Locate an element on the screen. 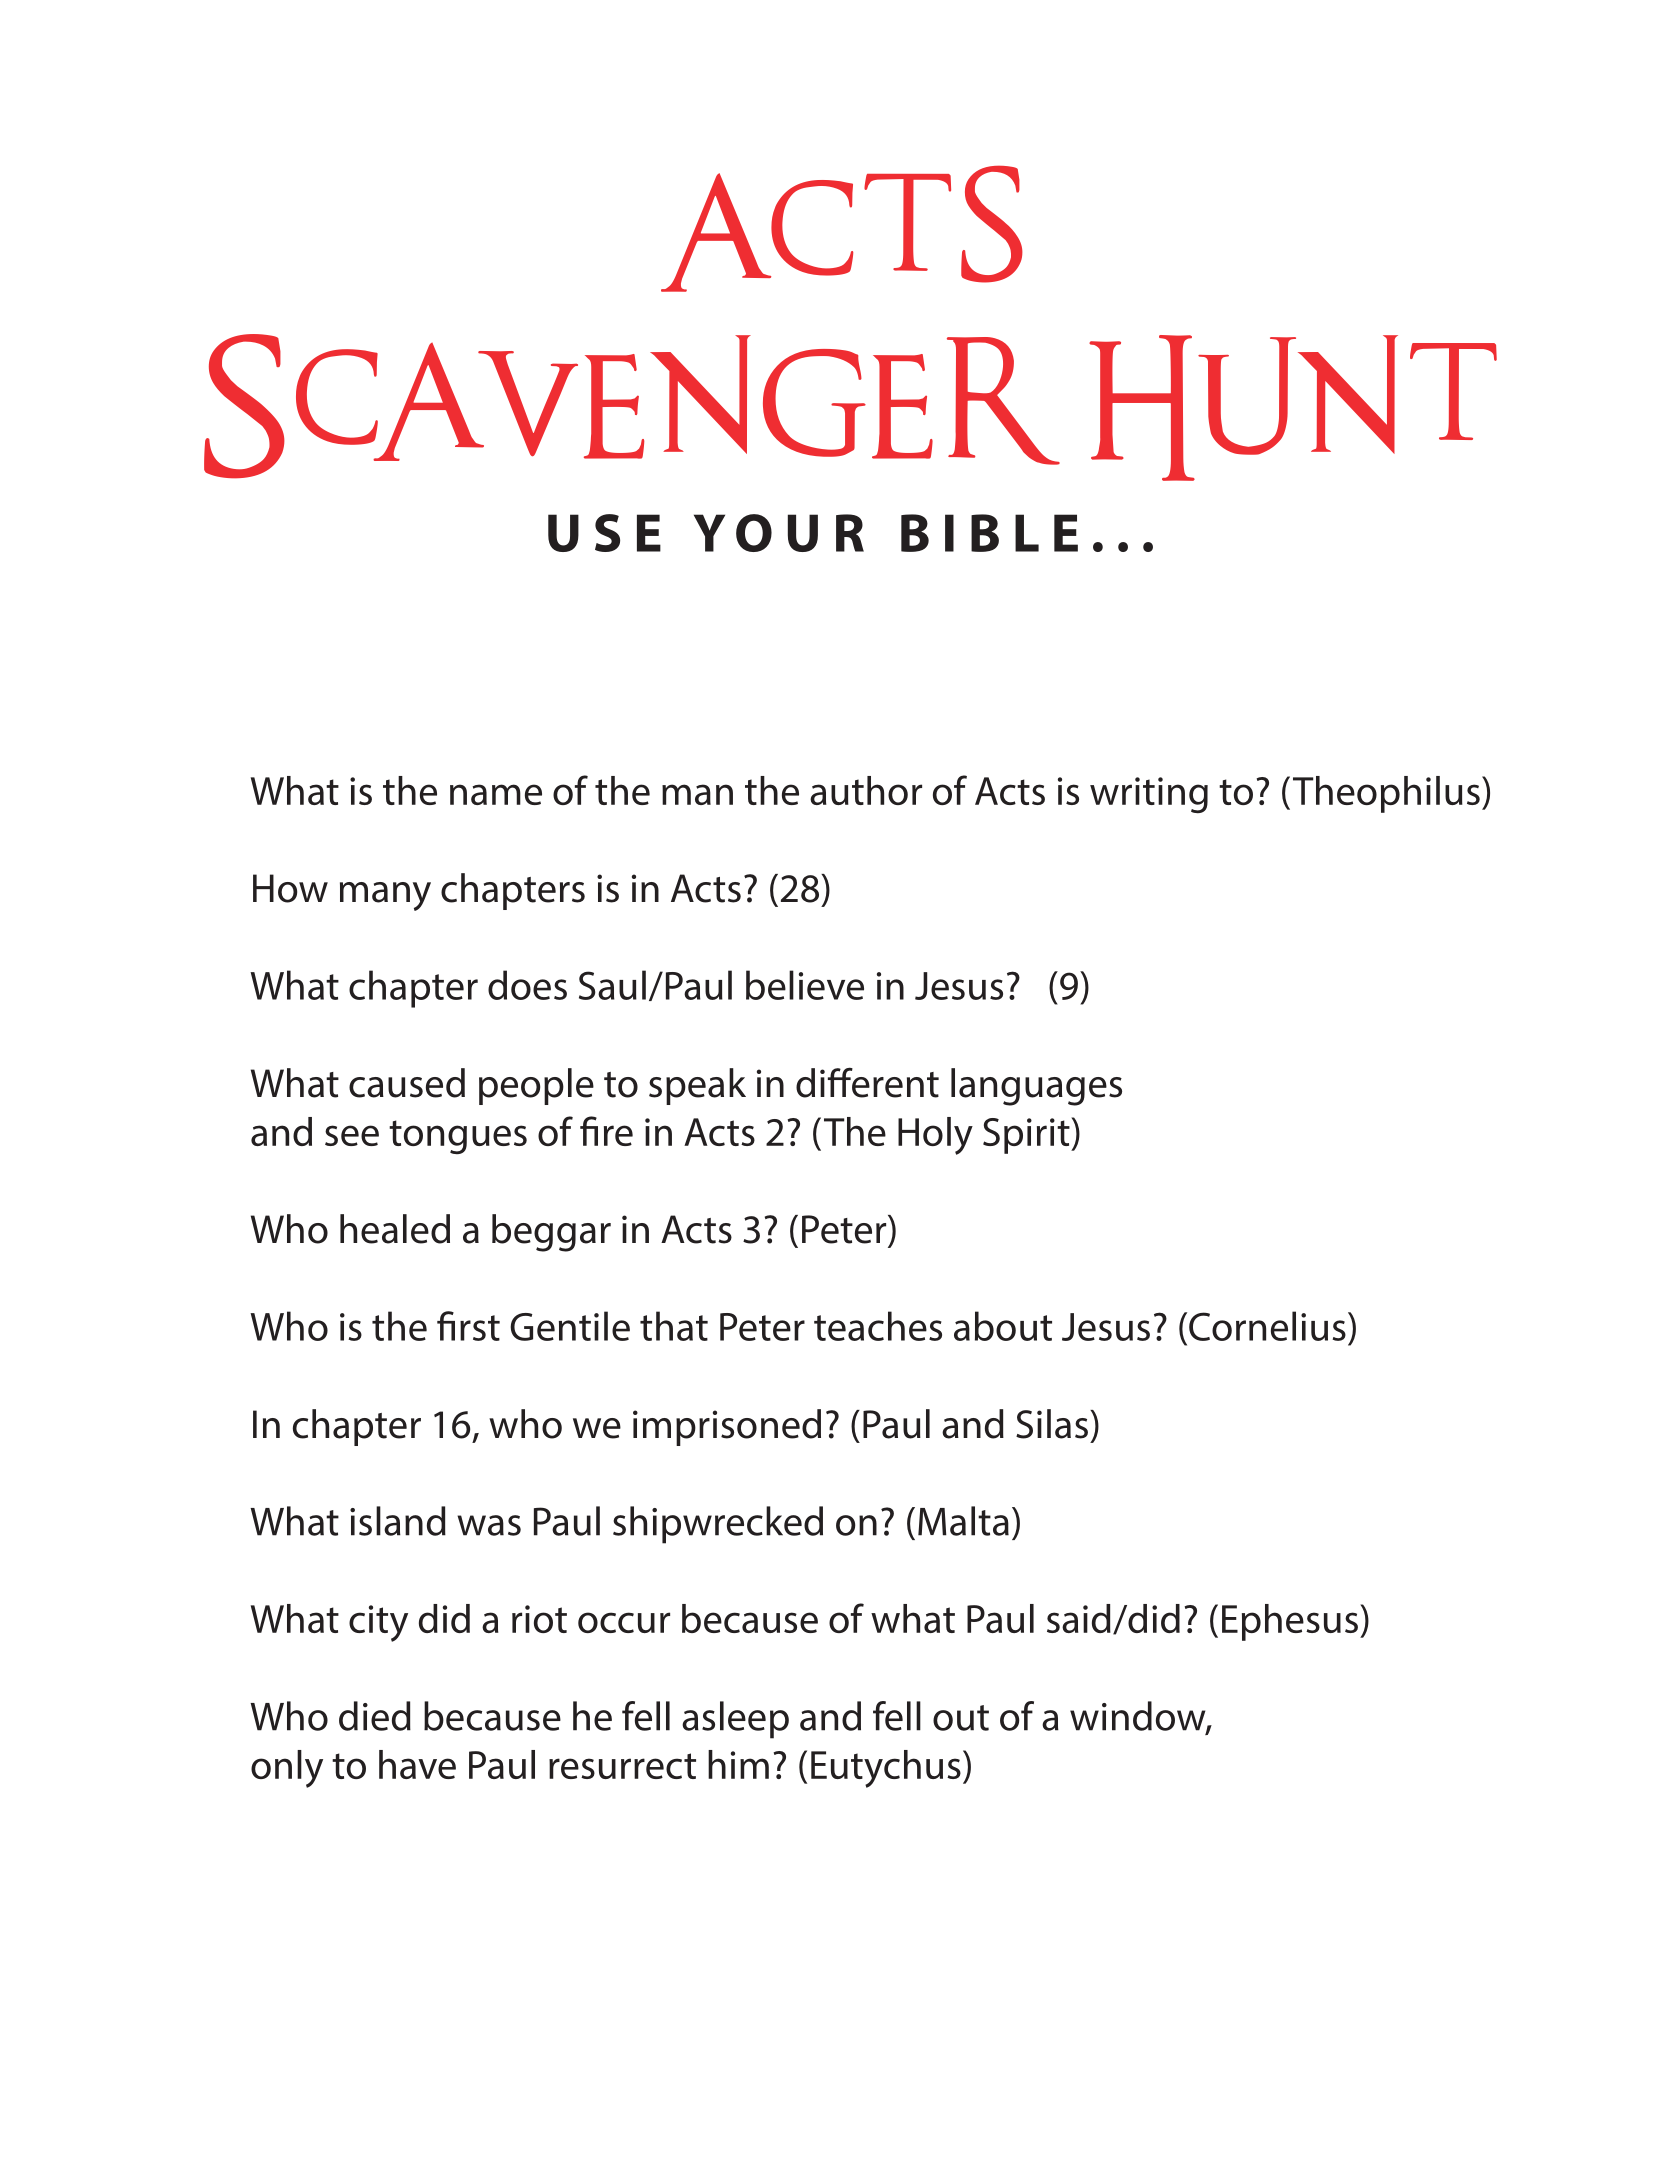  teaches is located at coordinates (878, 1326).
